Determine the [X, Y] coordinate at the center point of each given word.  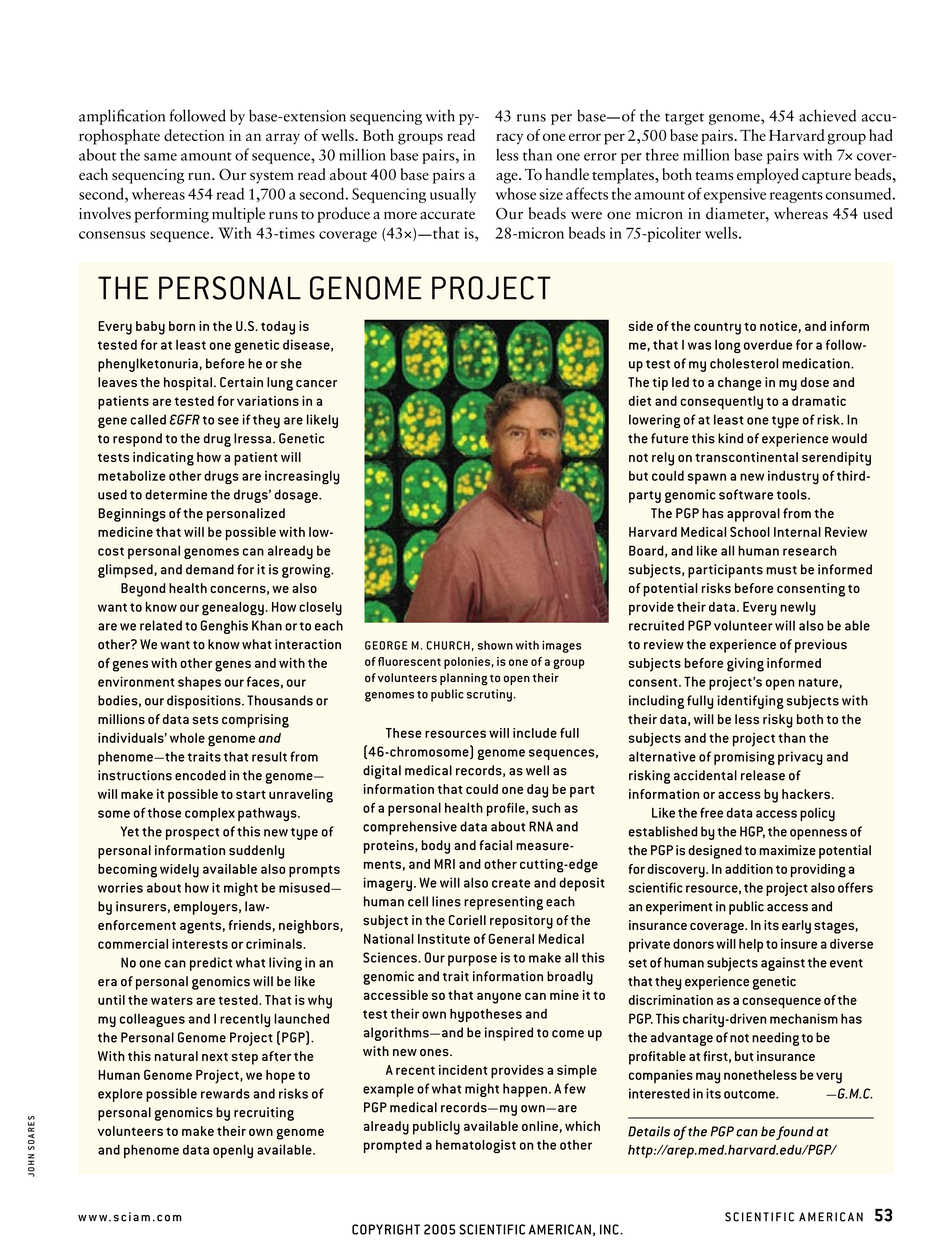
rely [663, 459]
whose [515, 193]
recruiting [264, 1114]
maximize [787, 850]
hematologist [476, 1146]
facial [495, 845]
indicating [163, 459]
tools [793, 494]
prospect [192, 834]
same [160, 157]
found [795, 1133]
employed [768, 176]
